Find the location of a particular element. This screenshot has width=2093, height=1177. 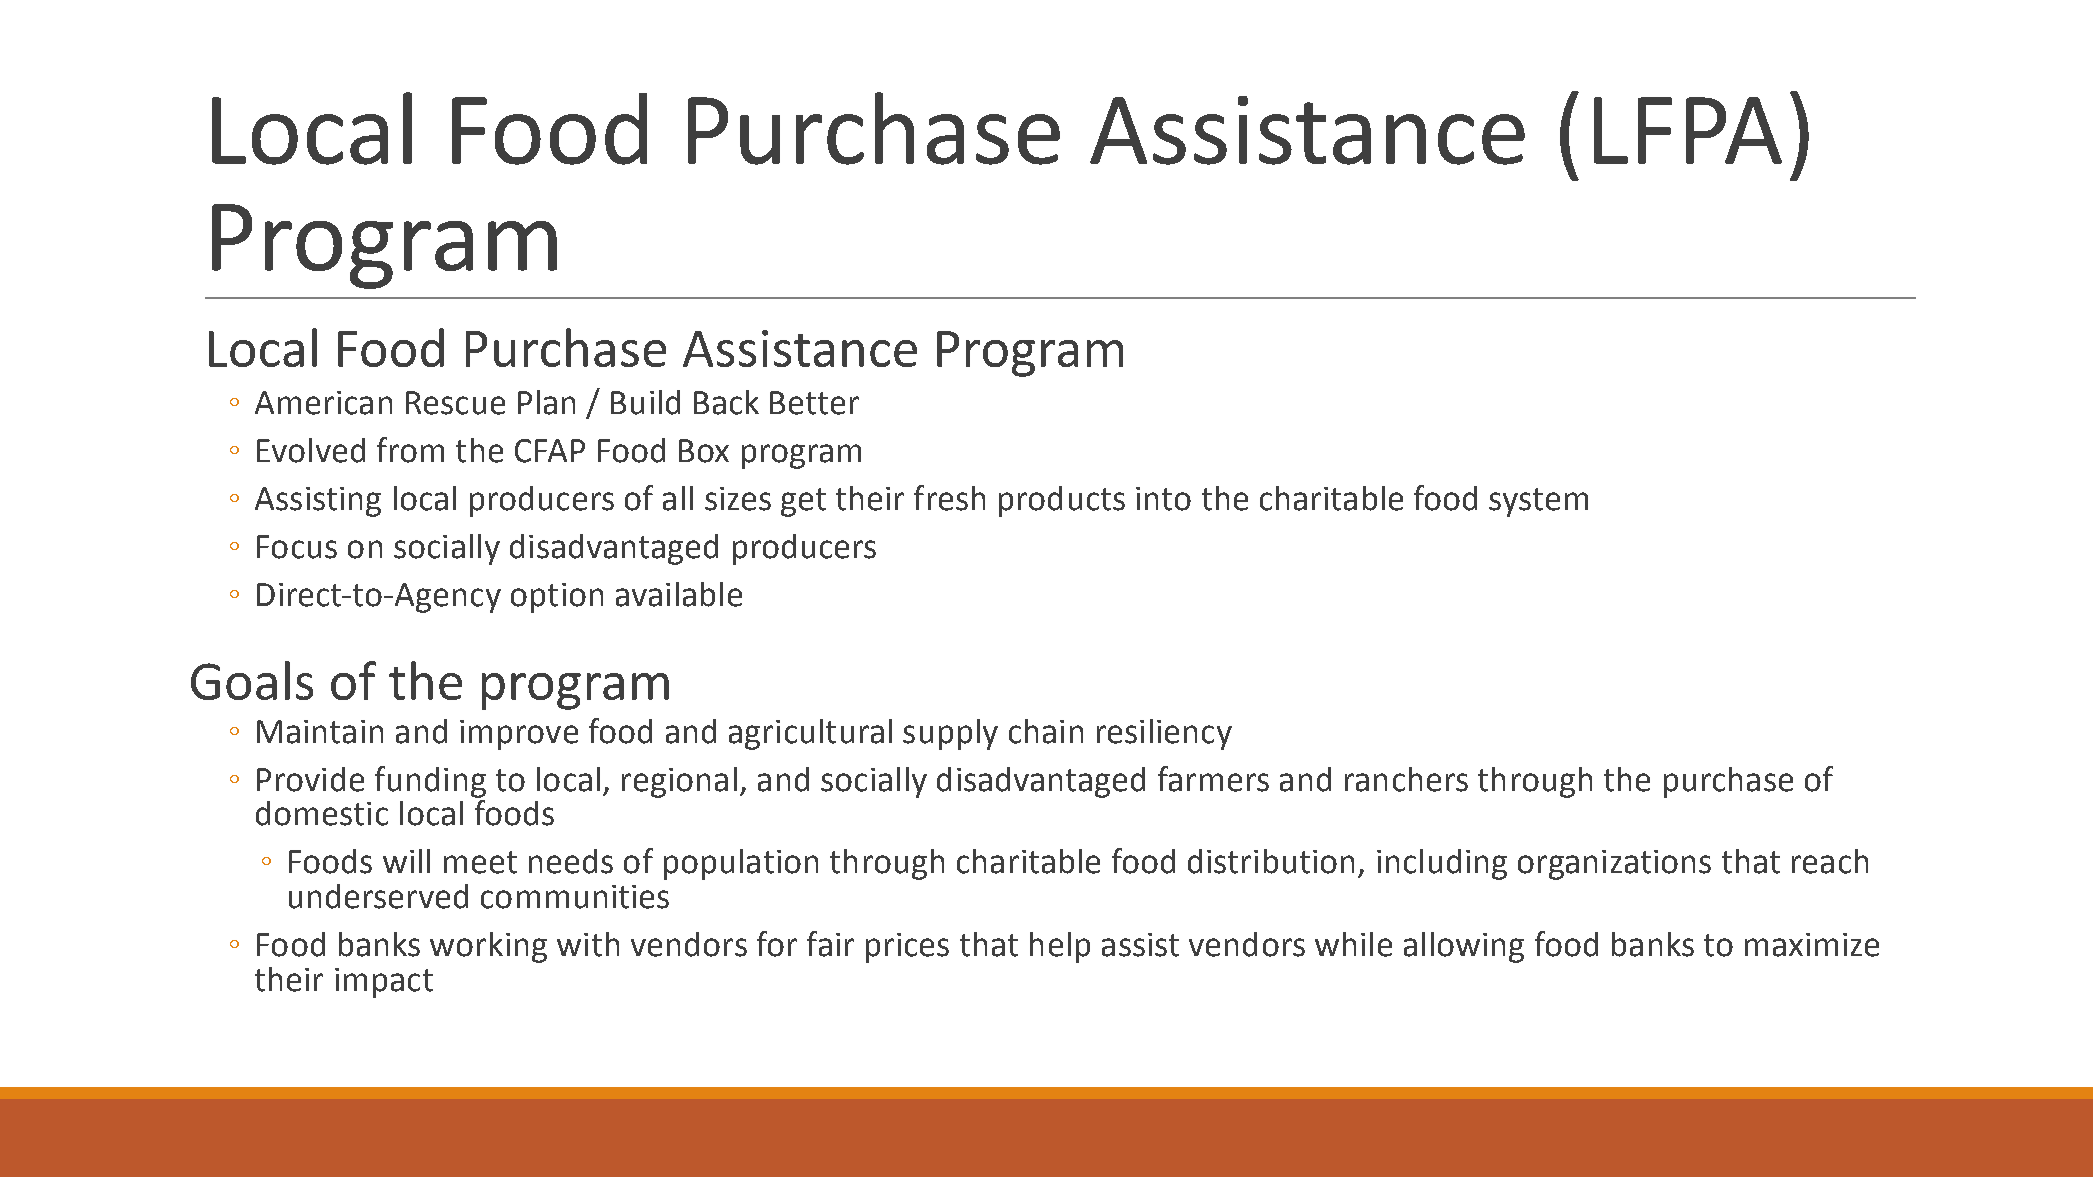

into is located at coordinates (1163, 499).
